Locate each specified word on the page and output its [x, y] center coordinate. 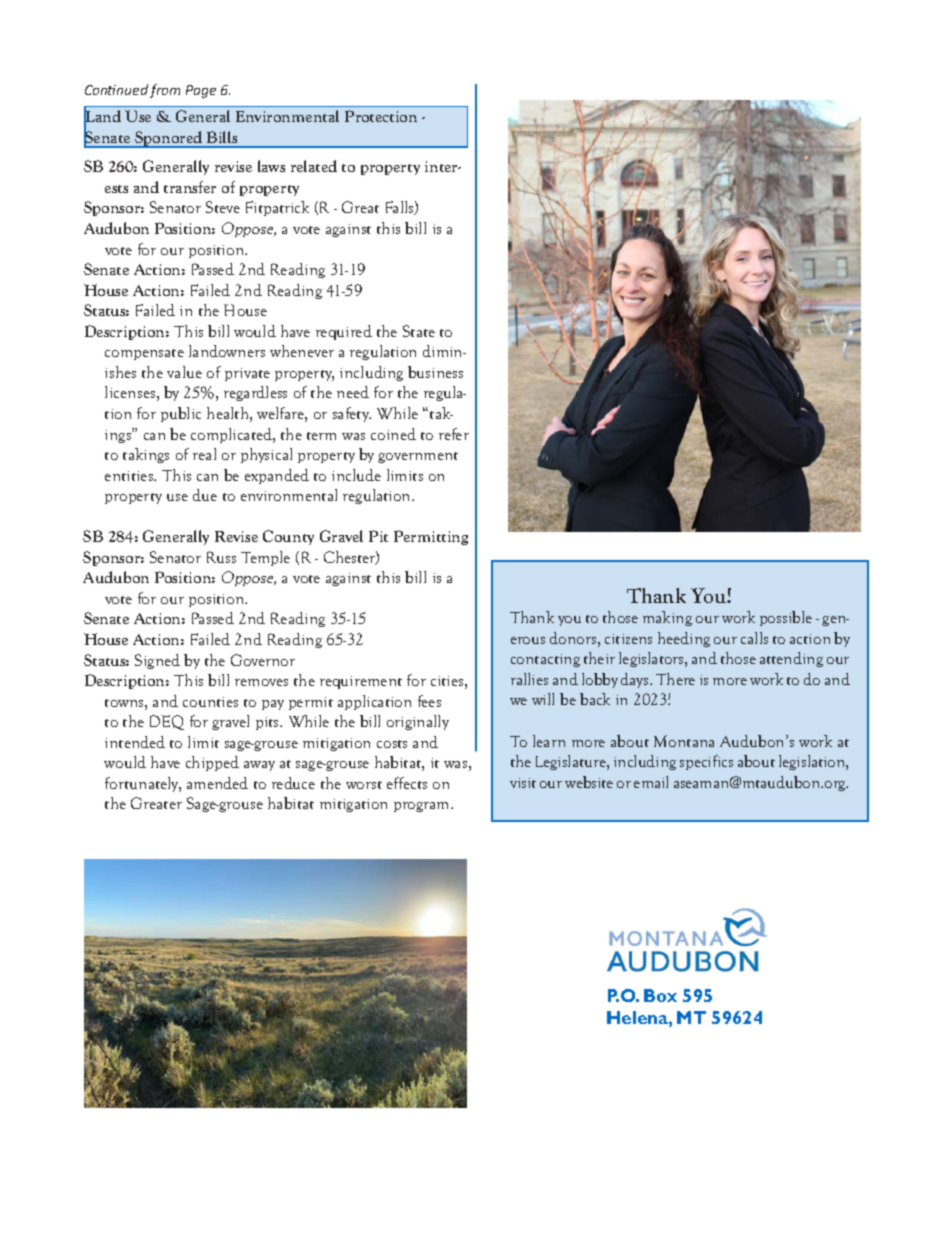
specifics [706, 762]
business [435, 372]
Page [201, 91]
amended [217, 783]
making [667, 618]
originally [418, 722]
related [314, 166]
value [184, 372]
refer [454, 434]
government [418, 457]
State [419, 331]
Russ [221, 557]
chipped [212, 763]
